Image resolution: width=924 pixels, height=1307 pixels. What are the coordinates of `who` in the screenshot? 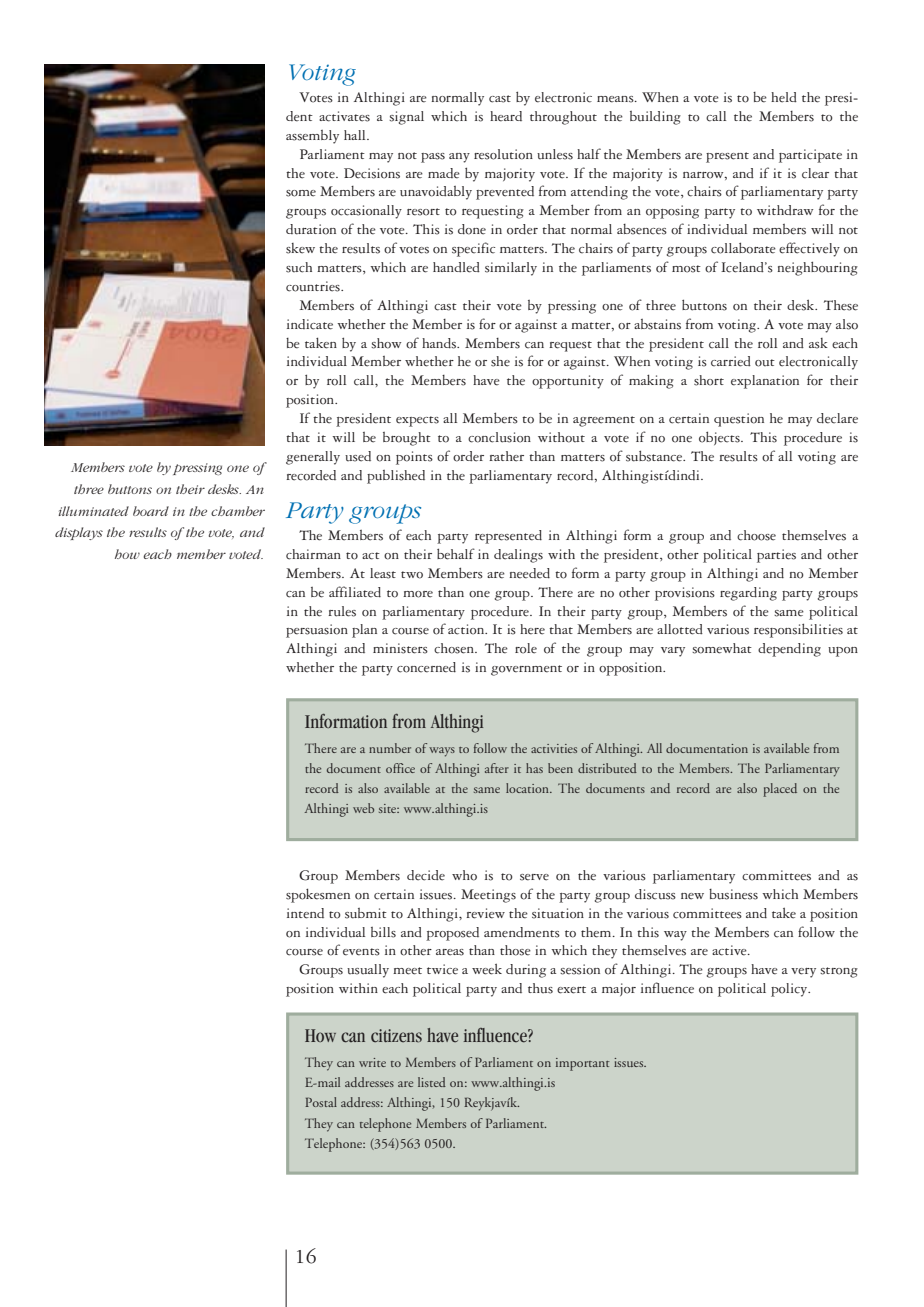 It's located at (464, 875).
